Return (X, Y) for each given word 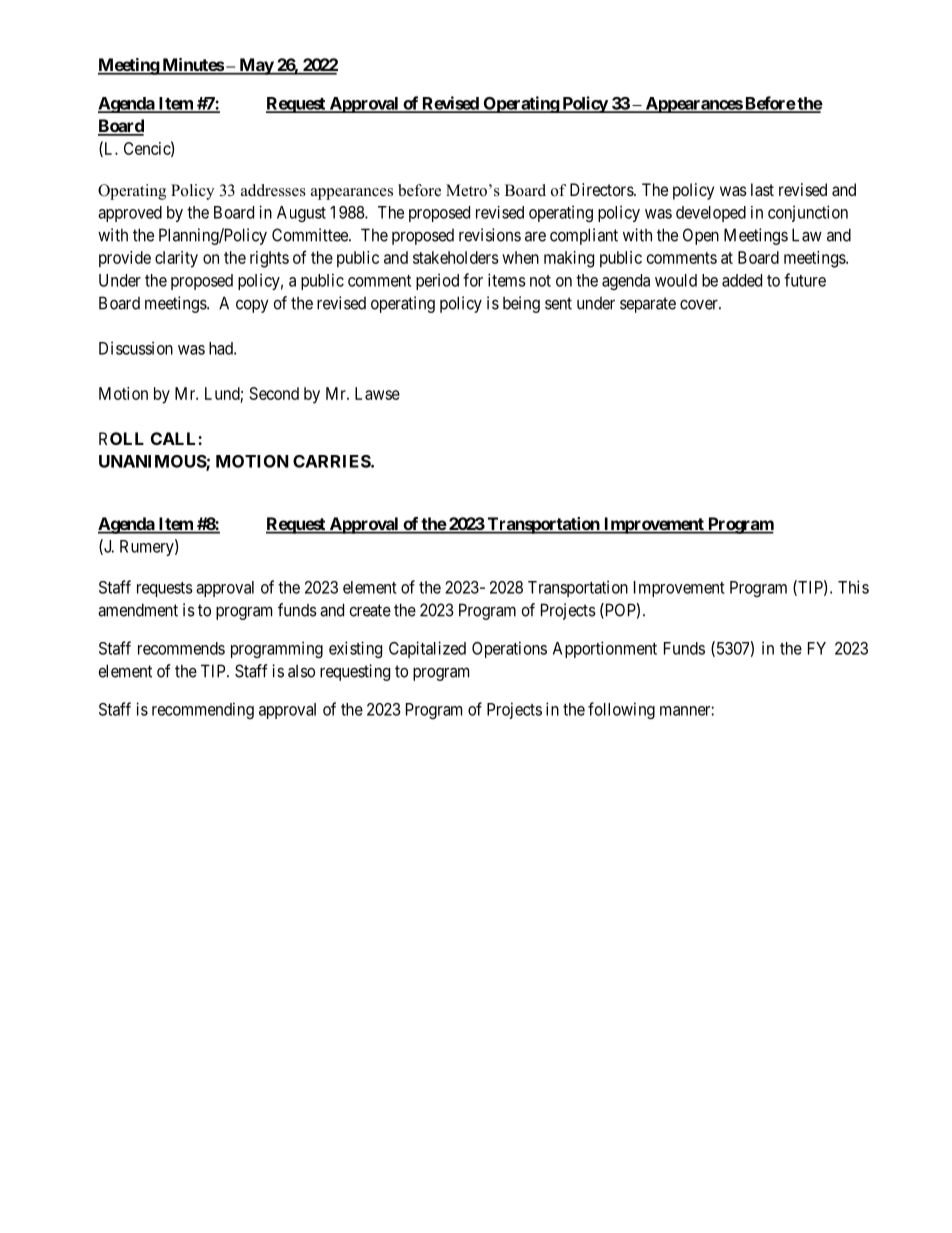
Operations (509, 649)
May (256, 66)
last (762, 189)
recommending (203, 710)
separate (648, 305)
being (521, 304)
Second (274, 393)
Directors (602, 189)
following (621, 710)
